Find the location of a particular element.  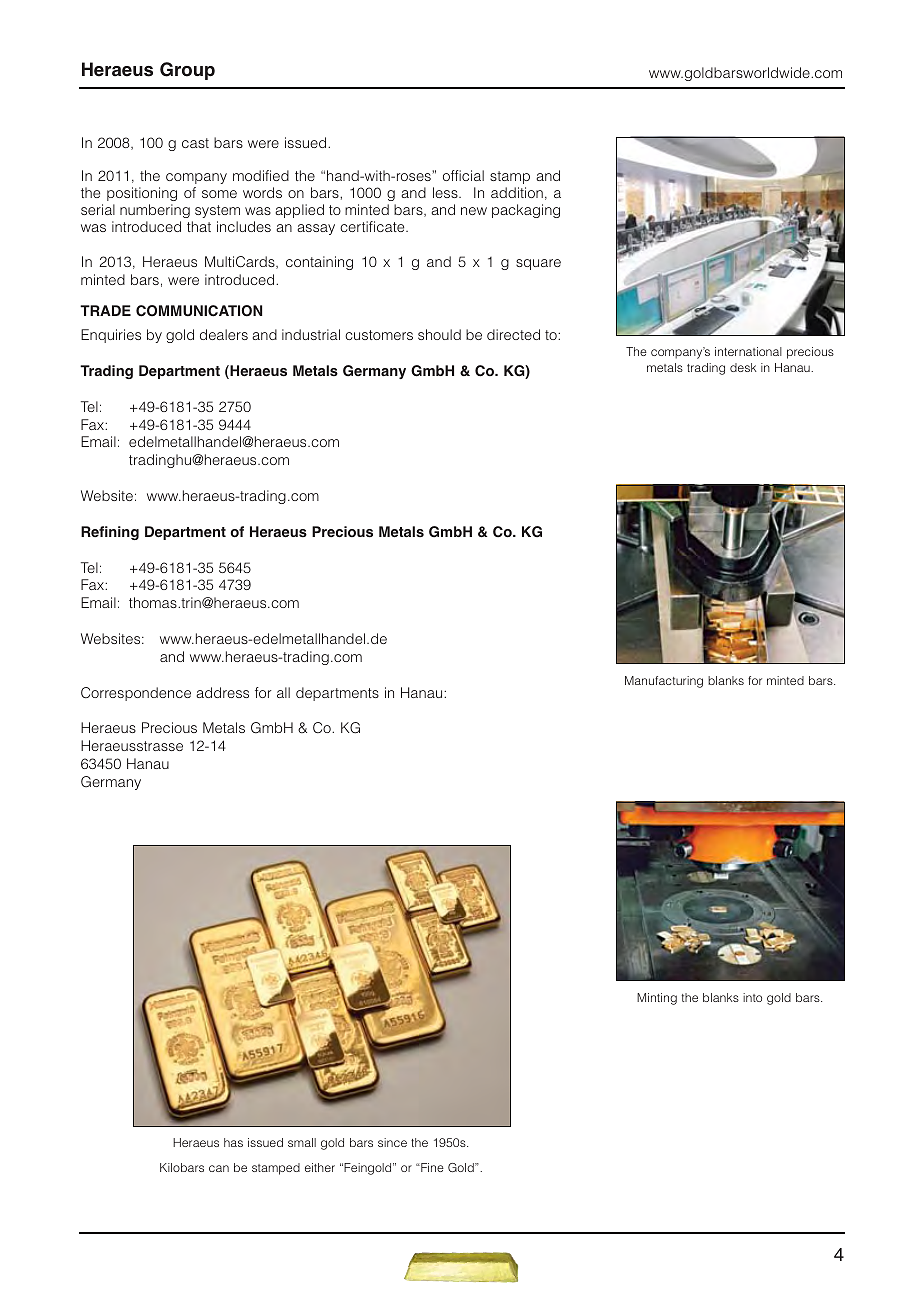

can is located at coordinates (219, 1168).
